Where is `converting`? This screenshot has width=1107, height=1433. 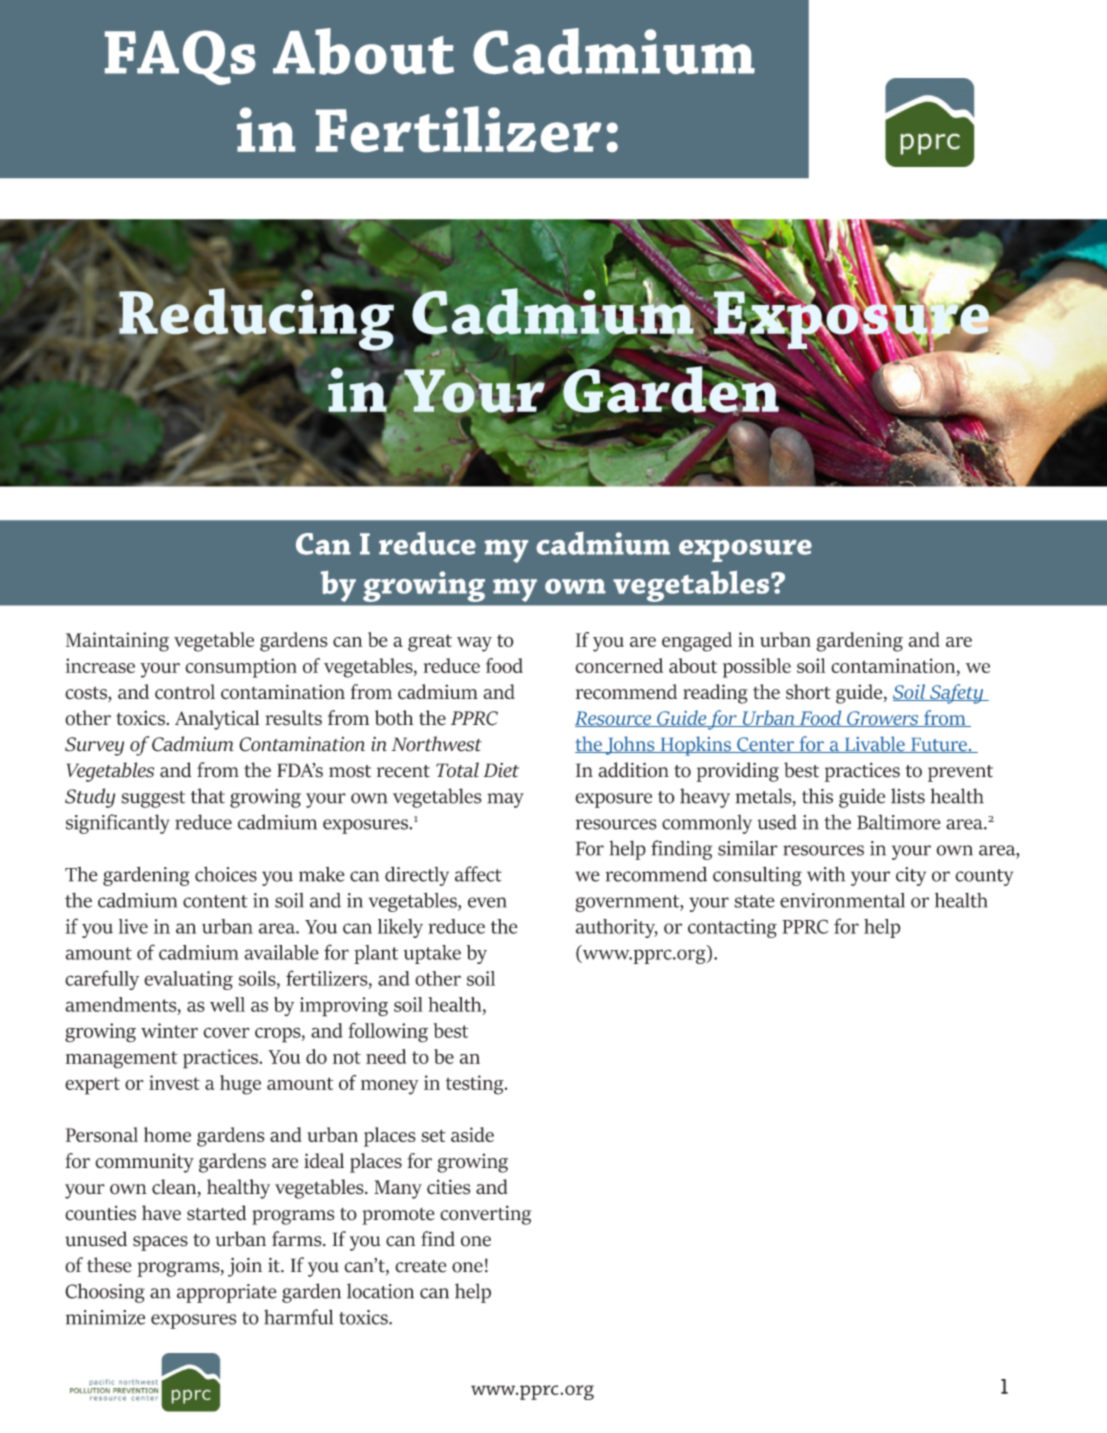
converting is located at coordinates (485, 1215).
